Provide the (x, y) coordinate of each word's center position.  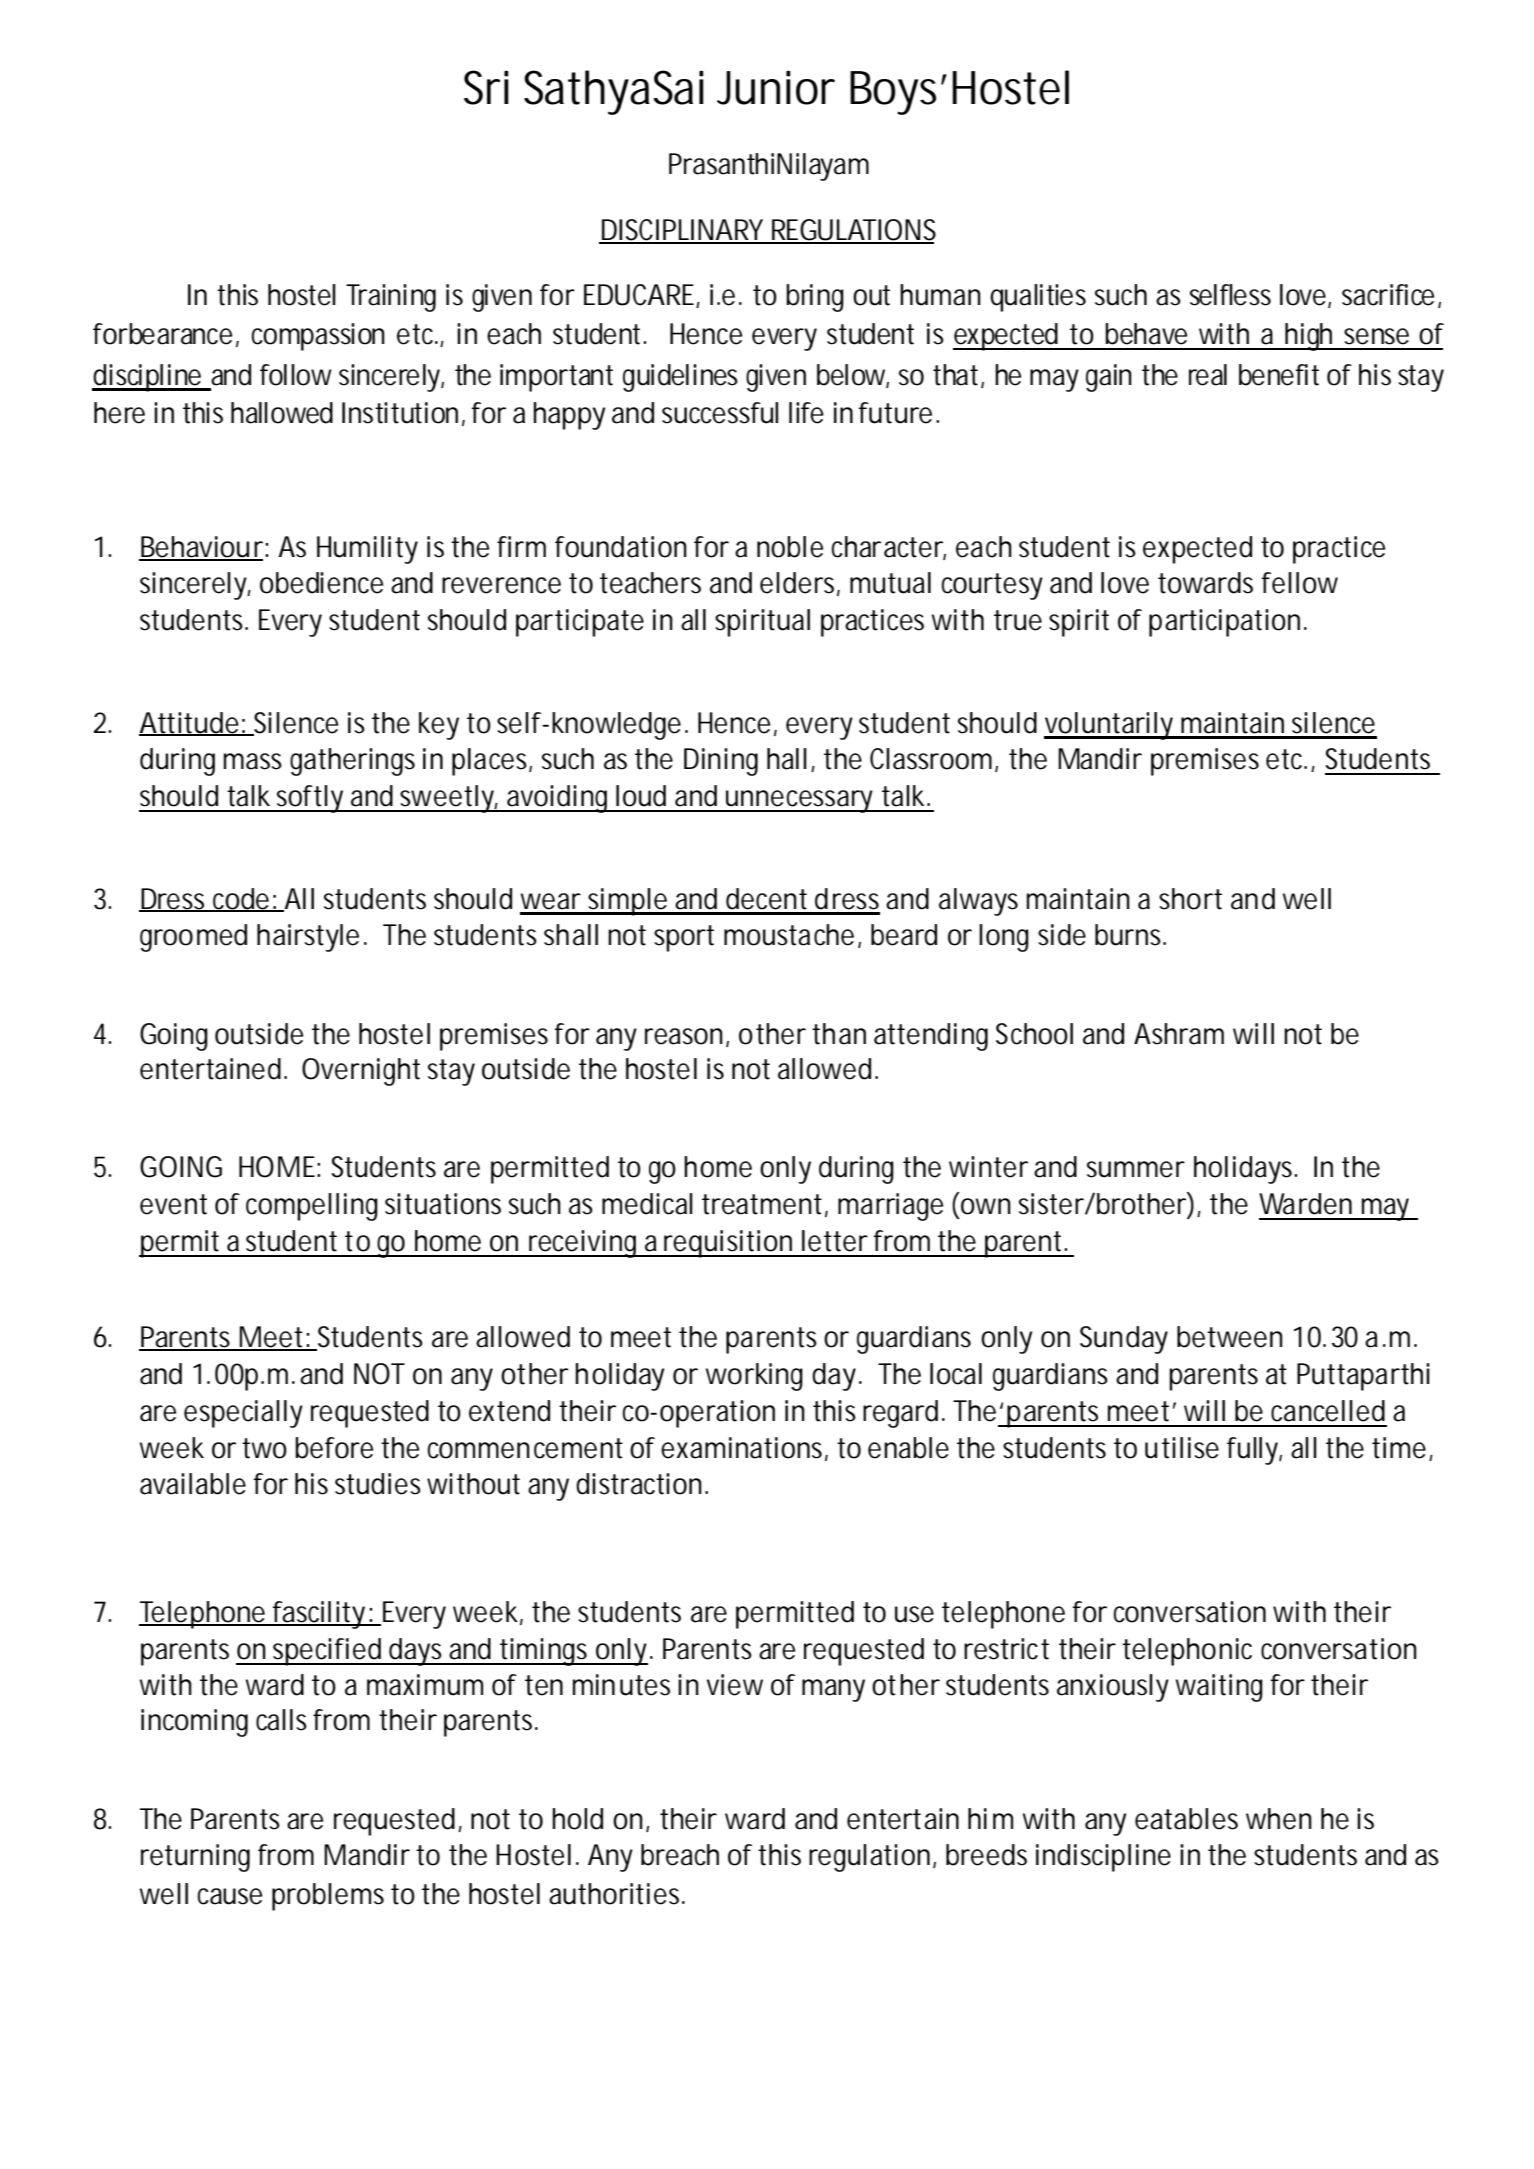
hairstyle (308, 938)
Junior (776, 87)
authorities (617, 1894)
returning (195, 1858)
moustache (789, 935)
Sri (486, 87)
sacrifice (1390, 296)
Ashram (1179, 1034)
